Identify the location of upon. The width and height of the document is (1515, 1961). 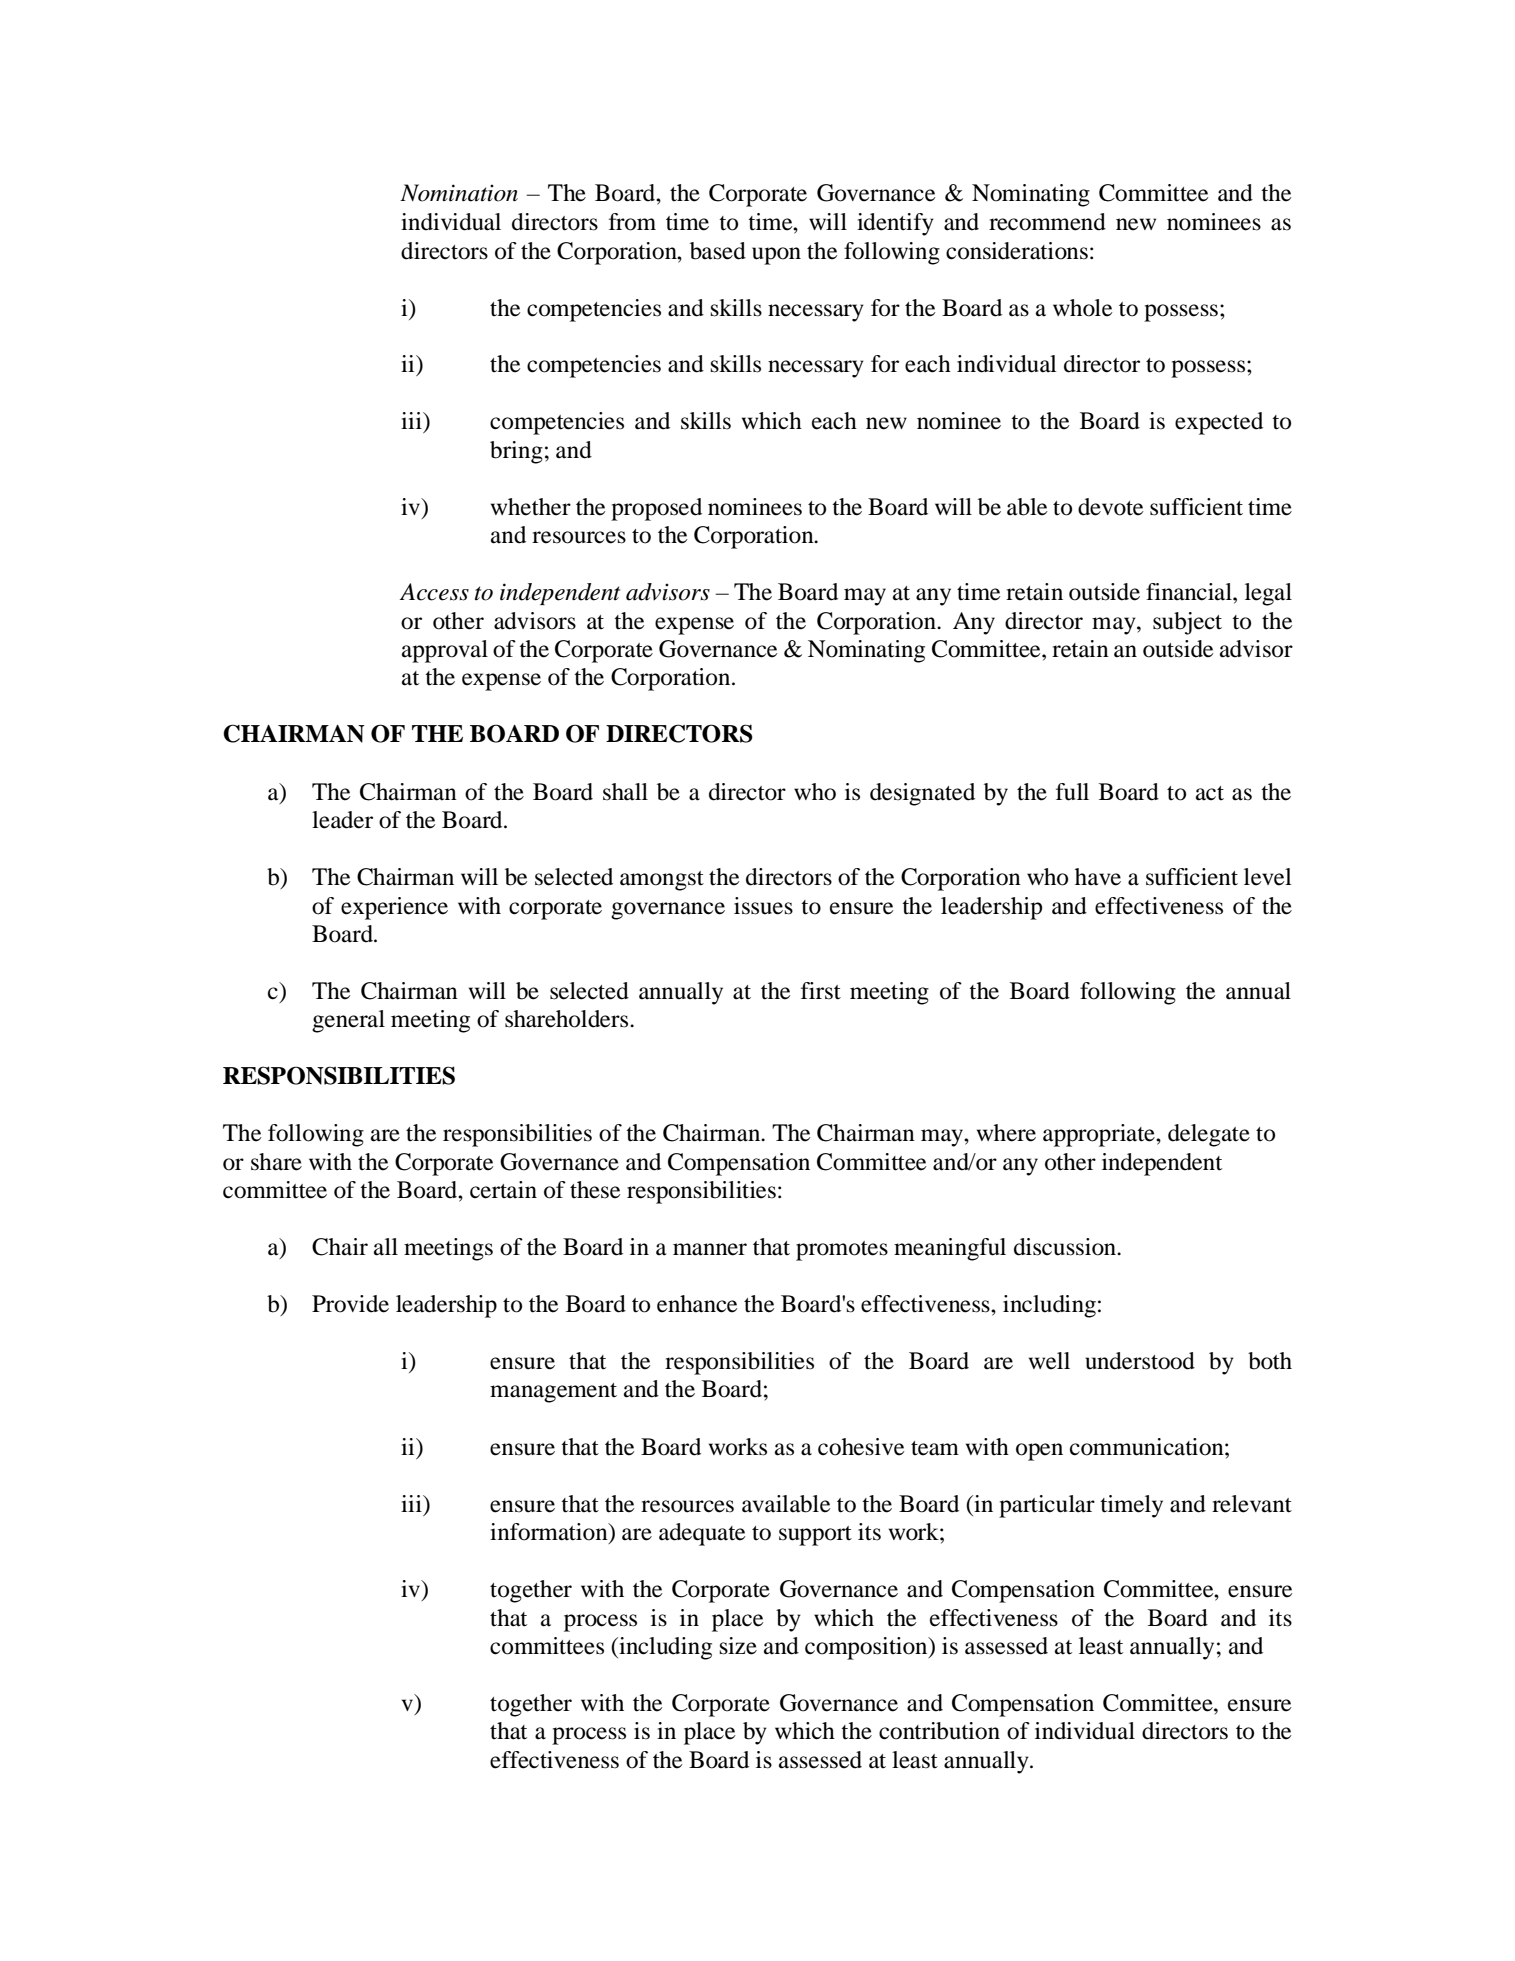
(776, 256).
